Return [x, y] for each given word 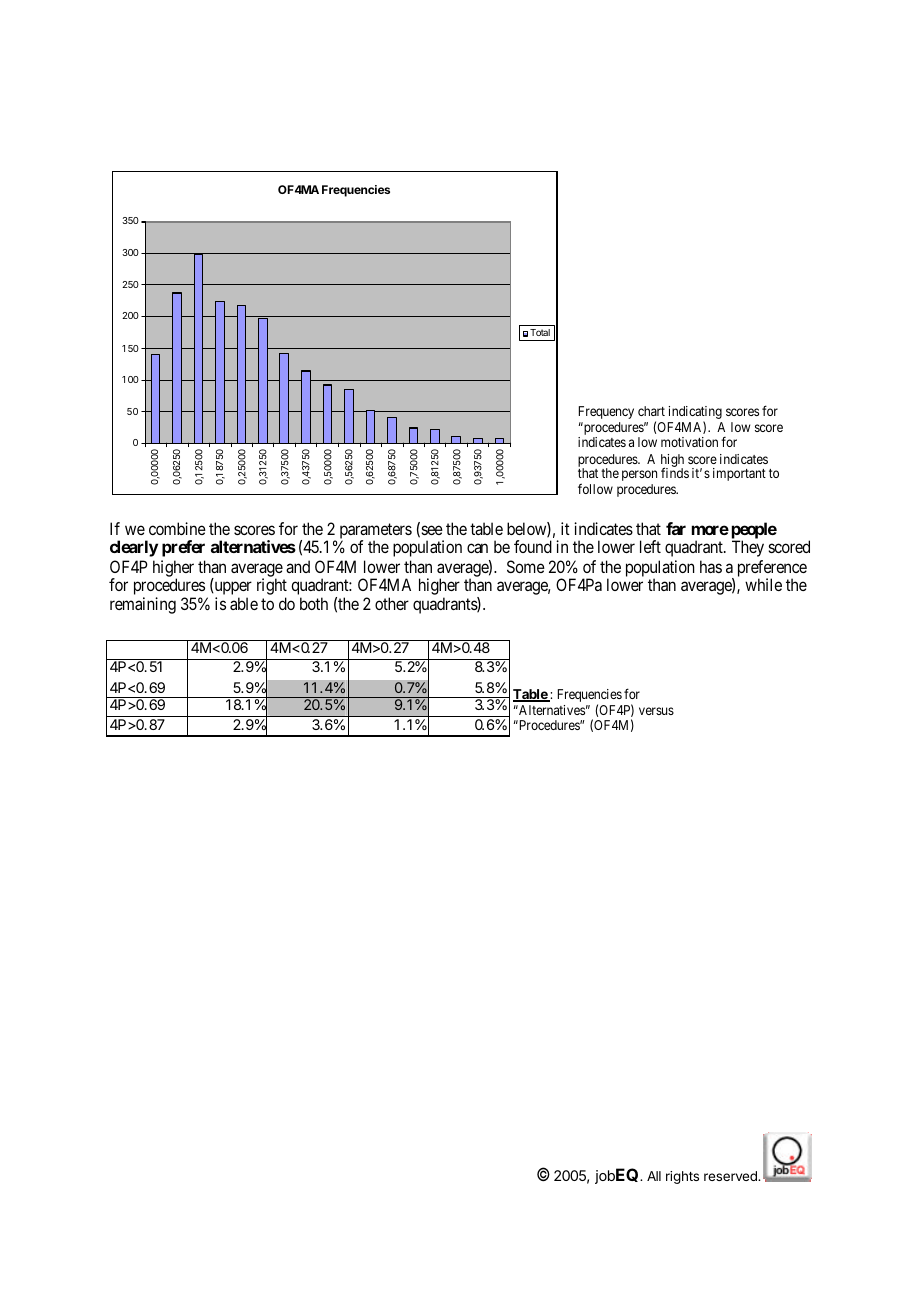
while [763, 584]
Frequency [606, 412]
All [654, 1176]
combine [177, 528]
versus [656, 711]
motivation [689, 442]
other [392, 603]
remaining [143, 605]
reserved [731, 1176]
